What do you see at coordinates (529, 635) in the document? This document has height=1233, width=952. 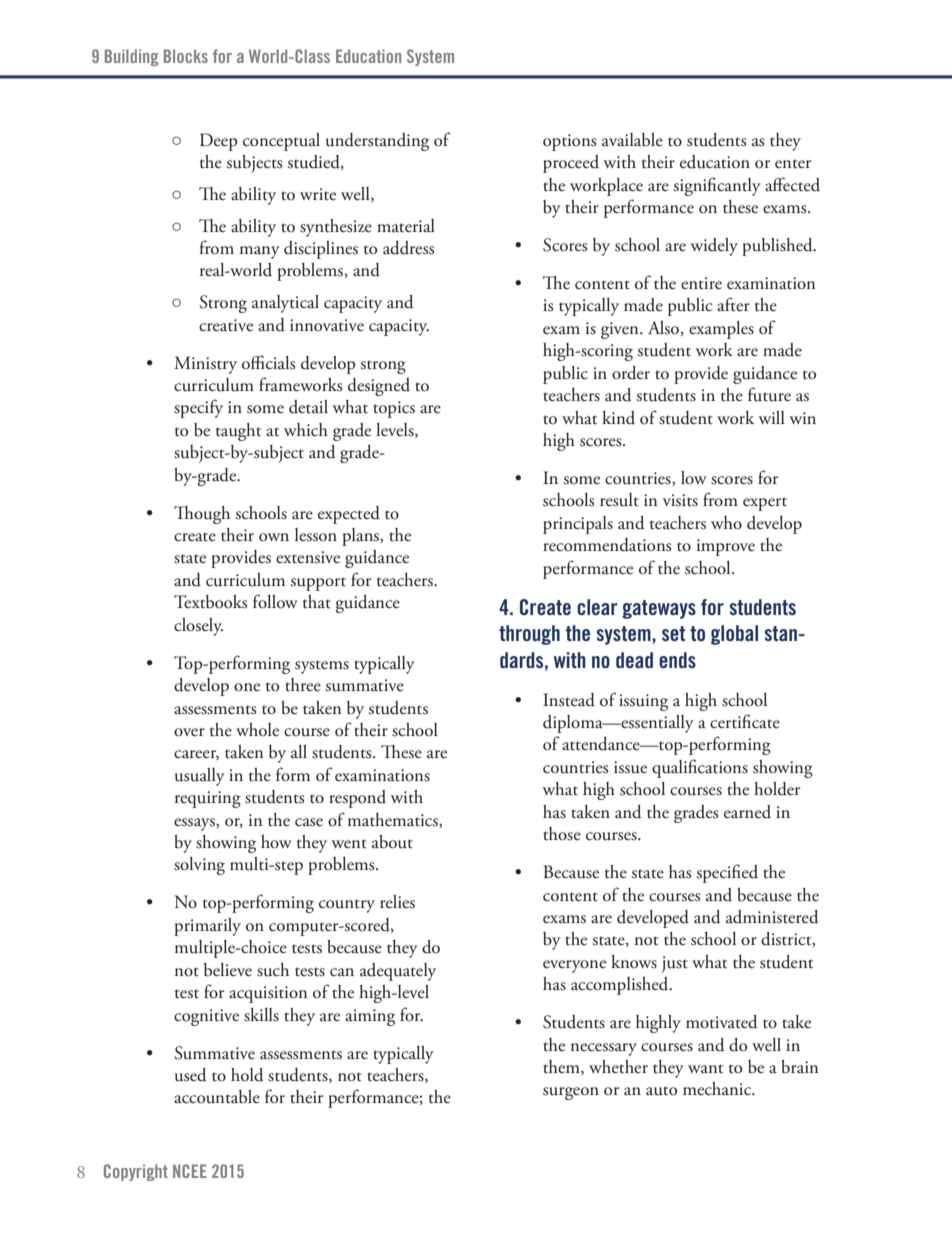 I see `through` at bounding box center [529, 635].
